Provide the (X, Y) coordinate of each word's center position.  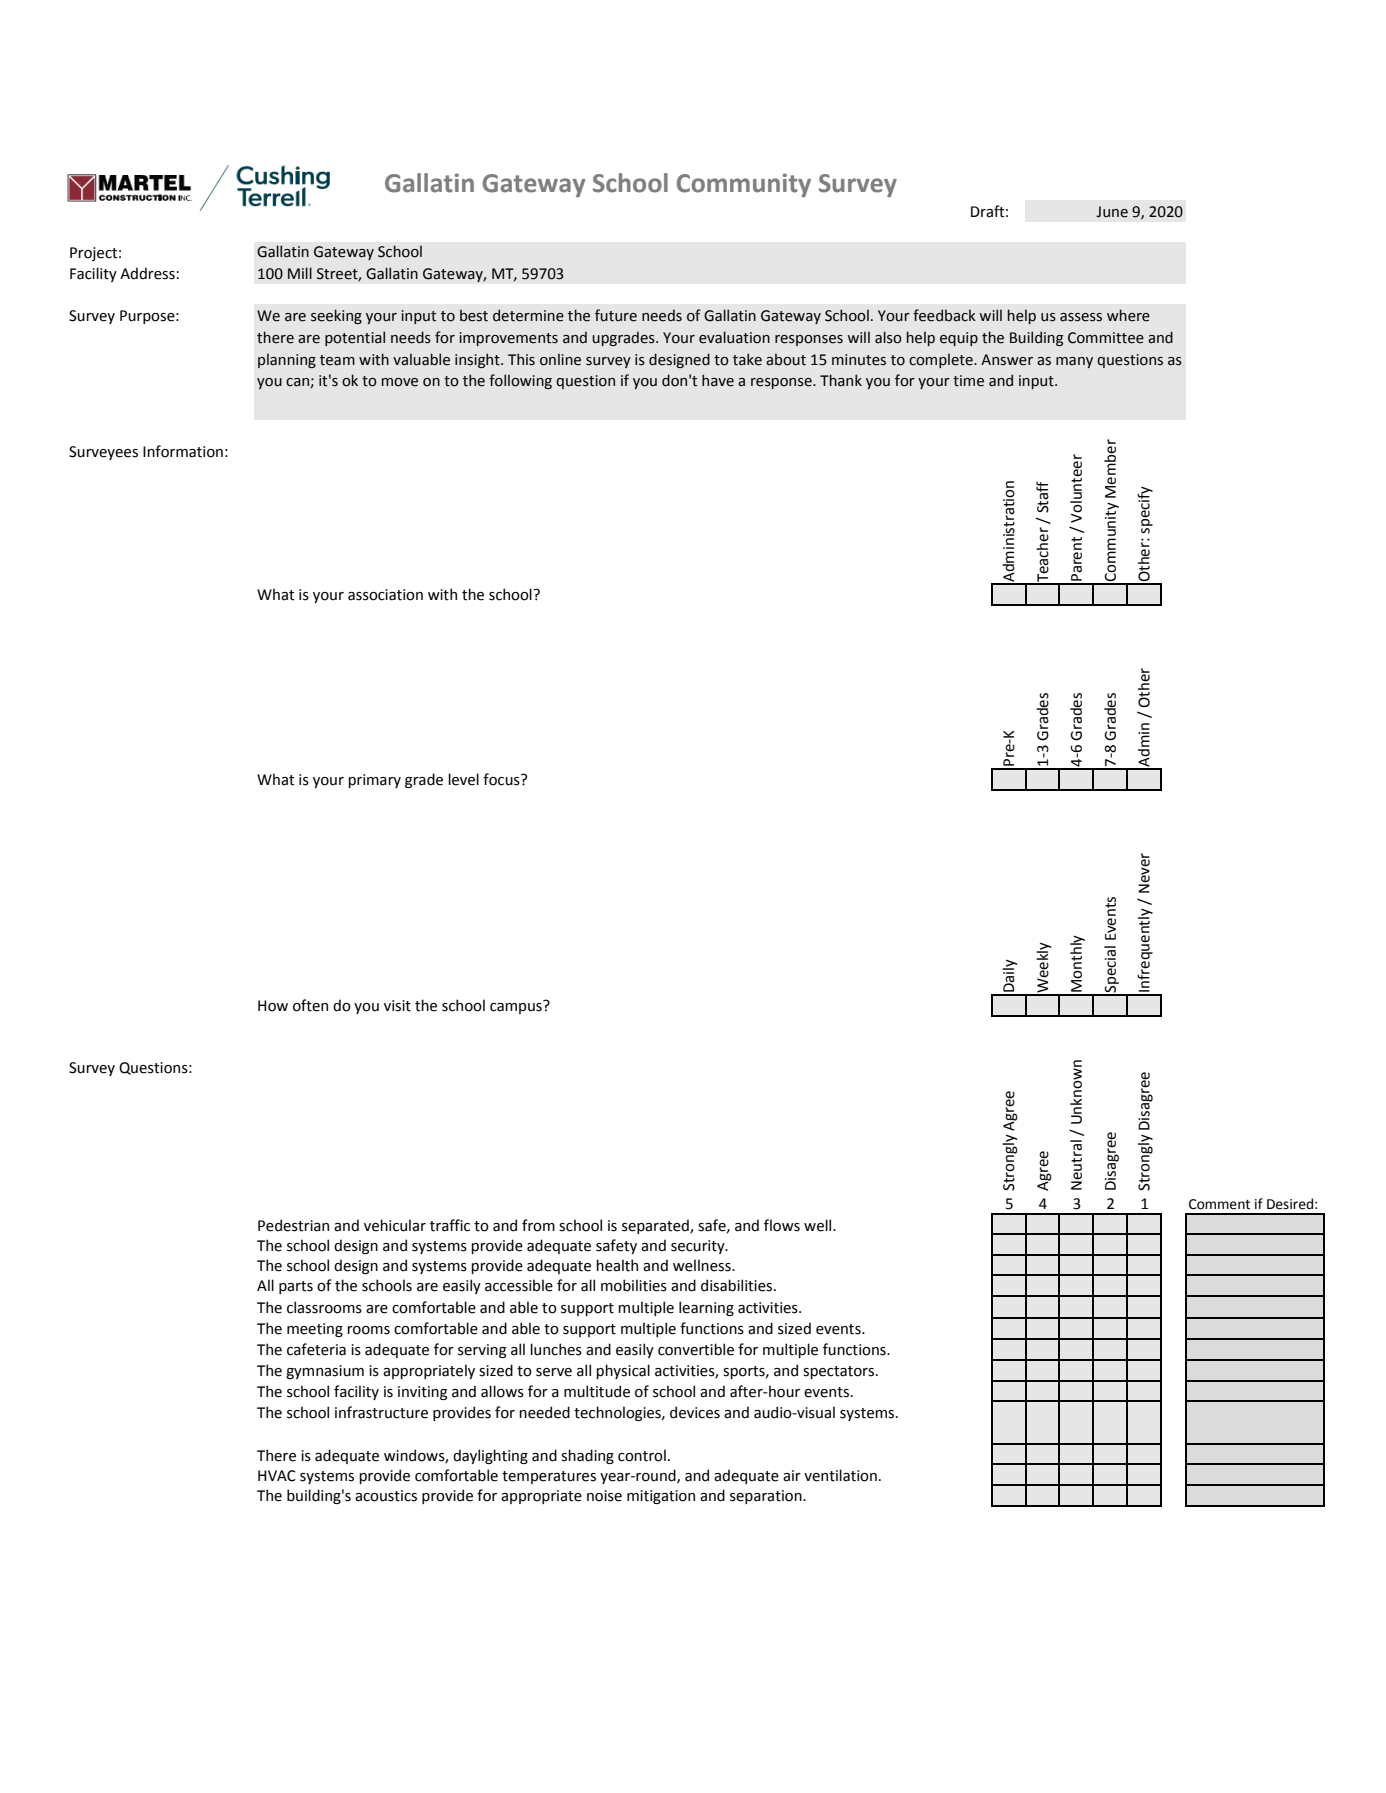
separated (656, 1226)
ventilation (840, 1475)
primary (374, 781)
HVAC (277, 1476)
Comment (1219, 1204)
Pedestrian (293, 1225)
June (1112, 212)
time (968, 381)
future (616, 315)
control (642, 1455)
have (718, 380)
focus (502, 779)
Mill (300, 273)
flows (782, 1225)
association (385, 595)
